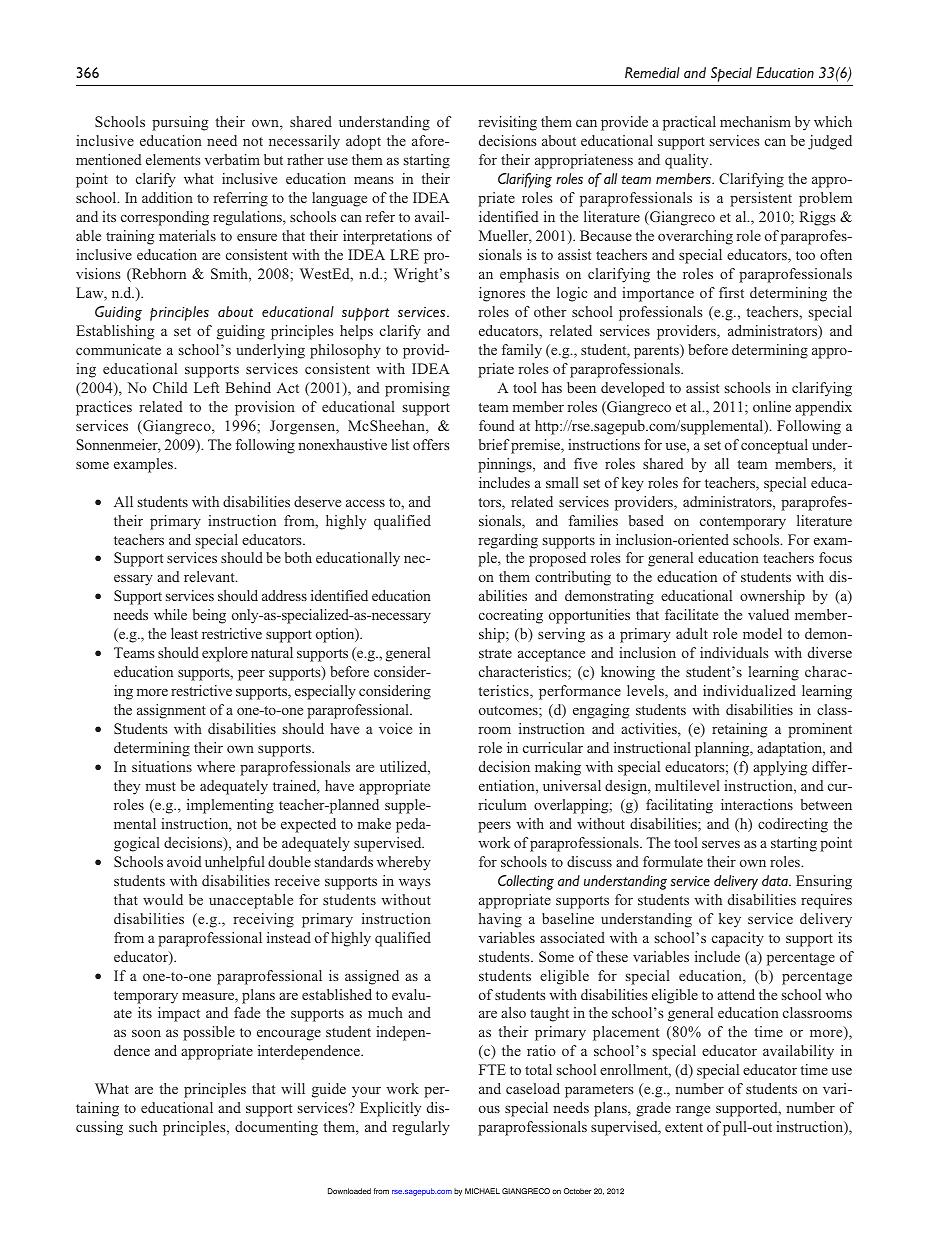 This screenshot has height=1237, width=952. What do you see at coordinates (184, 633) in the screenshot?
I see `least` at bounding box center [184, 633].
